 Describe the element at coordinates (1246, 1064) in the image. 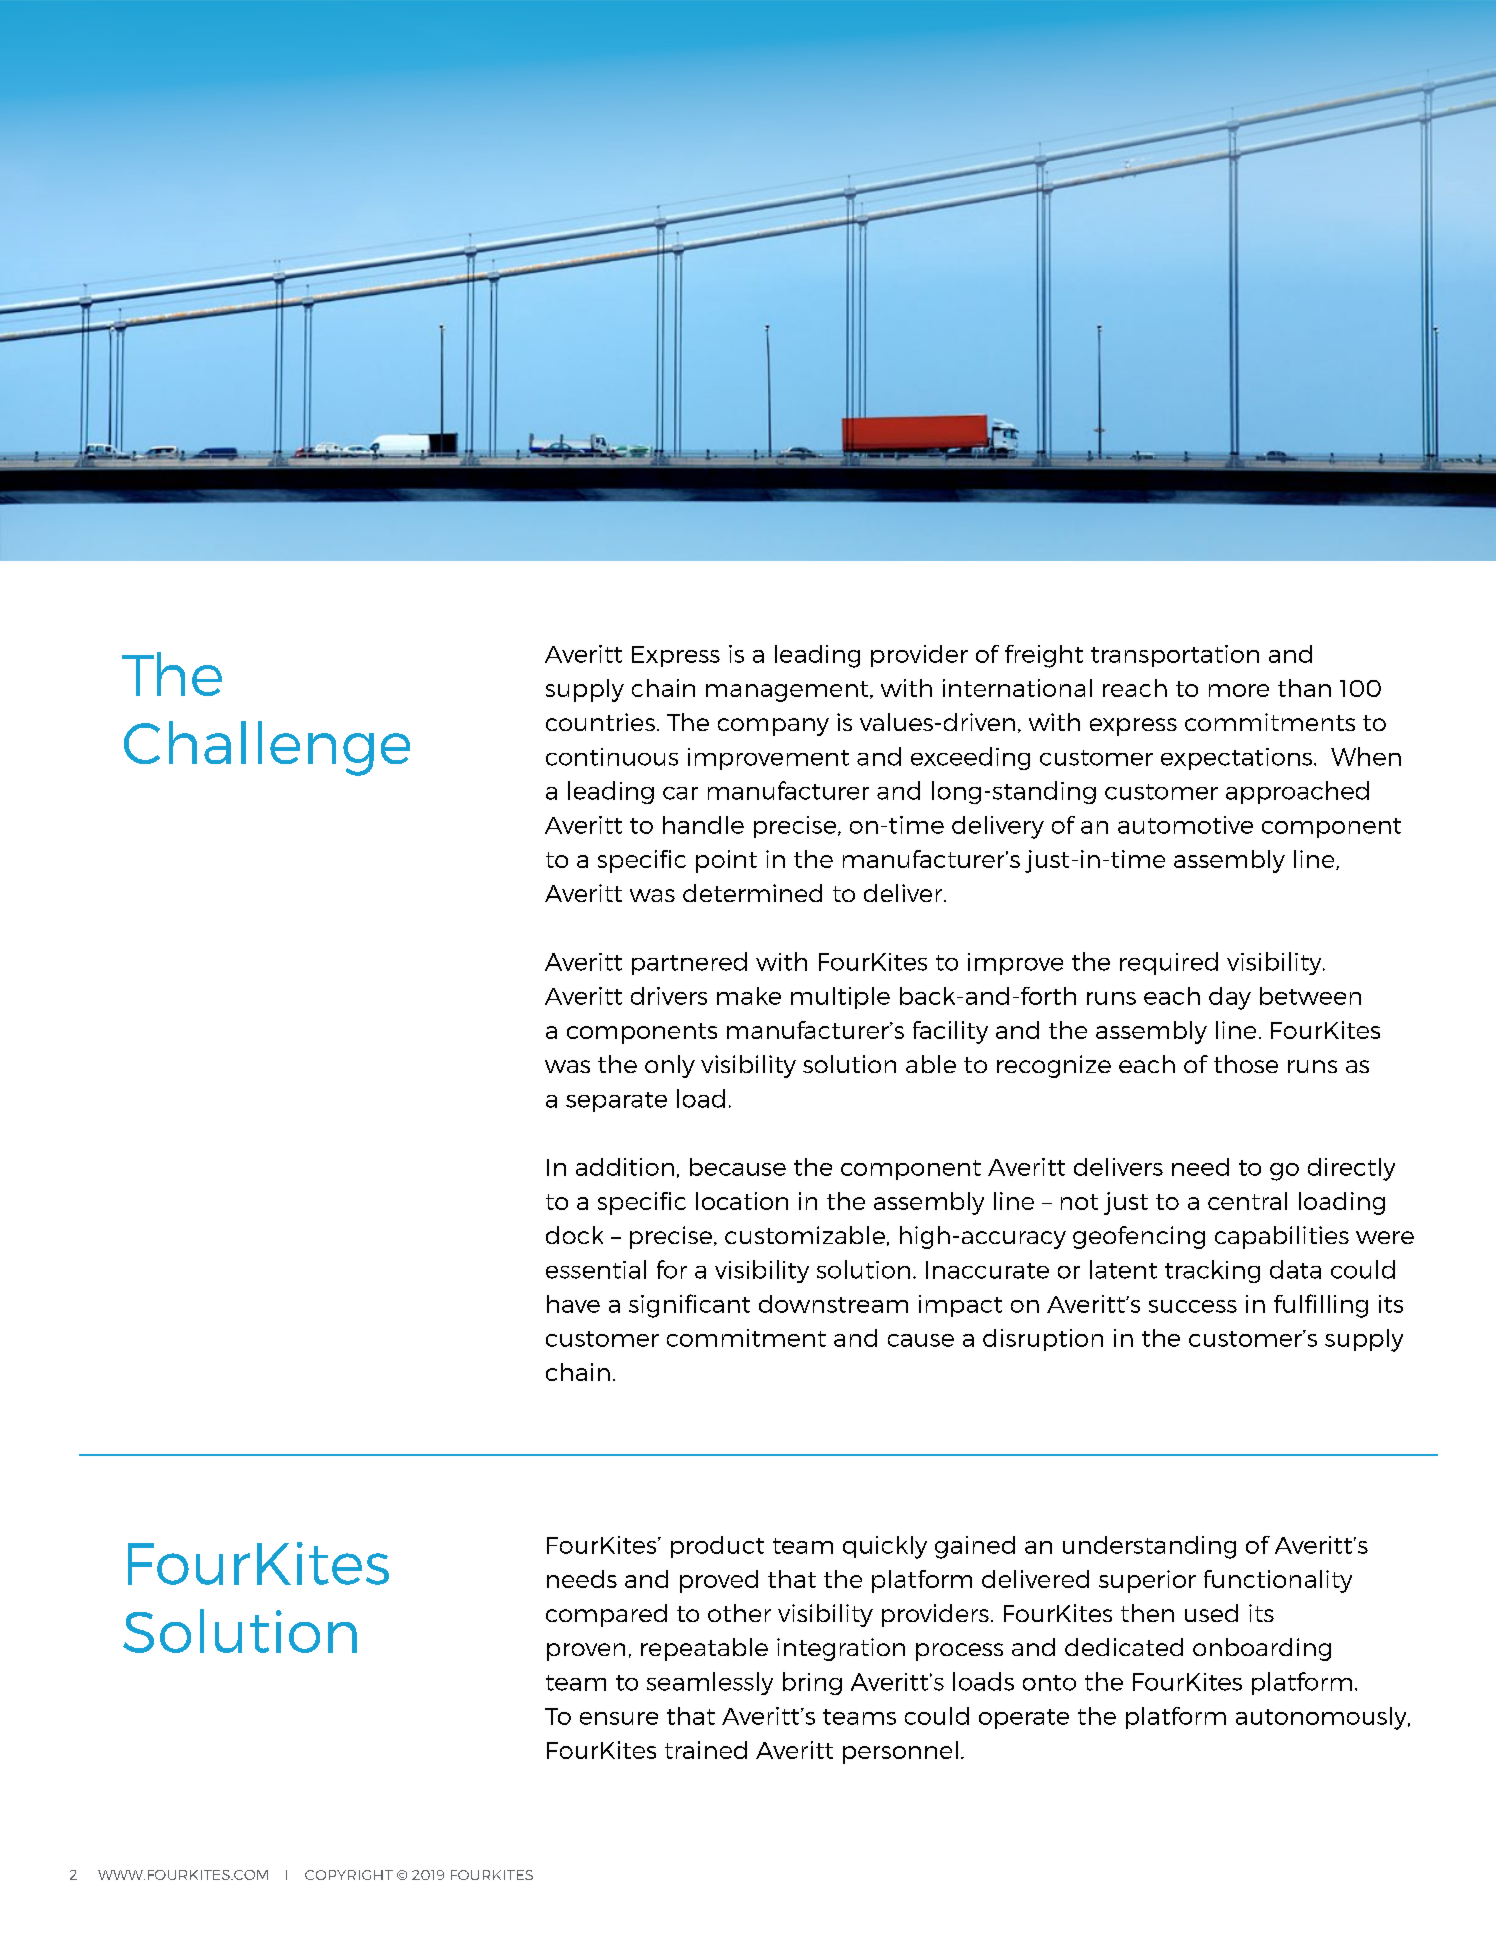

I see `those` at that location.
